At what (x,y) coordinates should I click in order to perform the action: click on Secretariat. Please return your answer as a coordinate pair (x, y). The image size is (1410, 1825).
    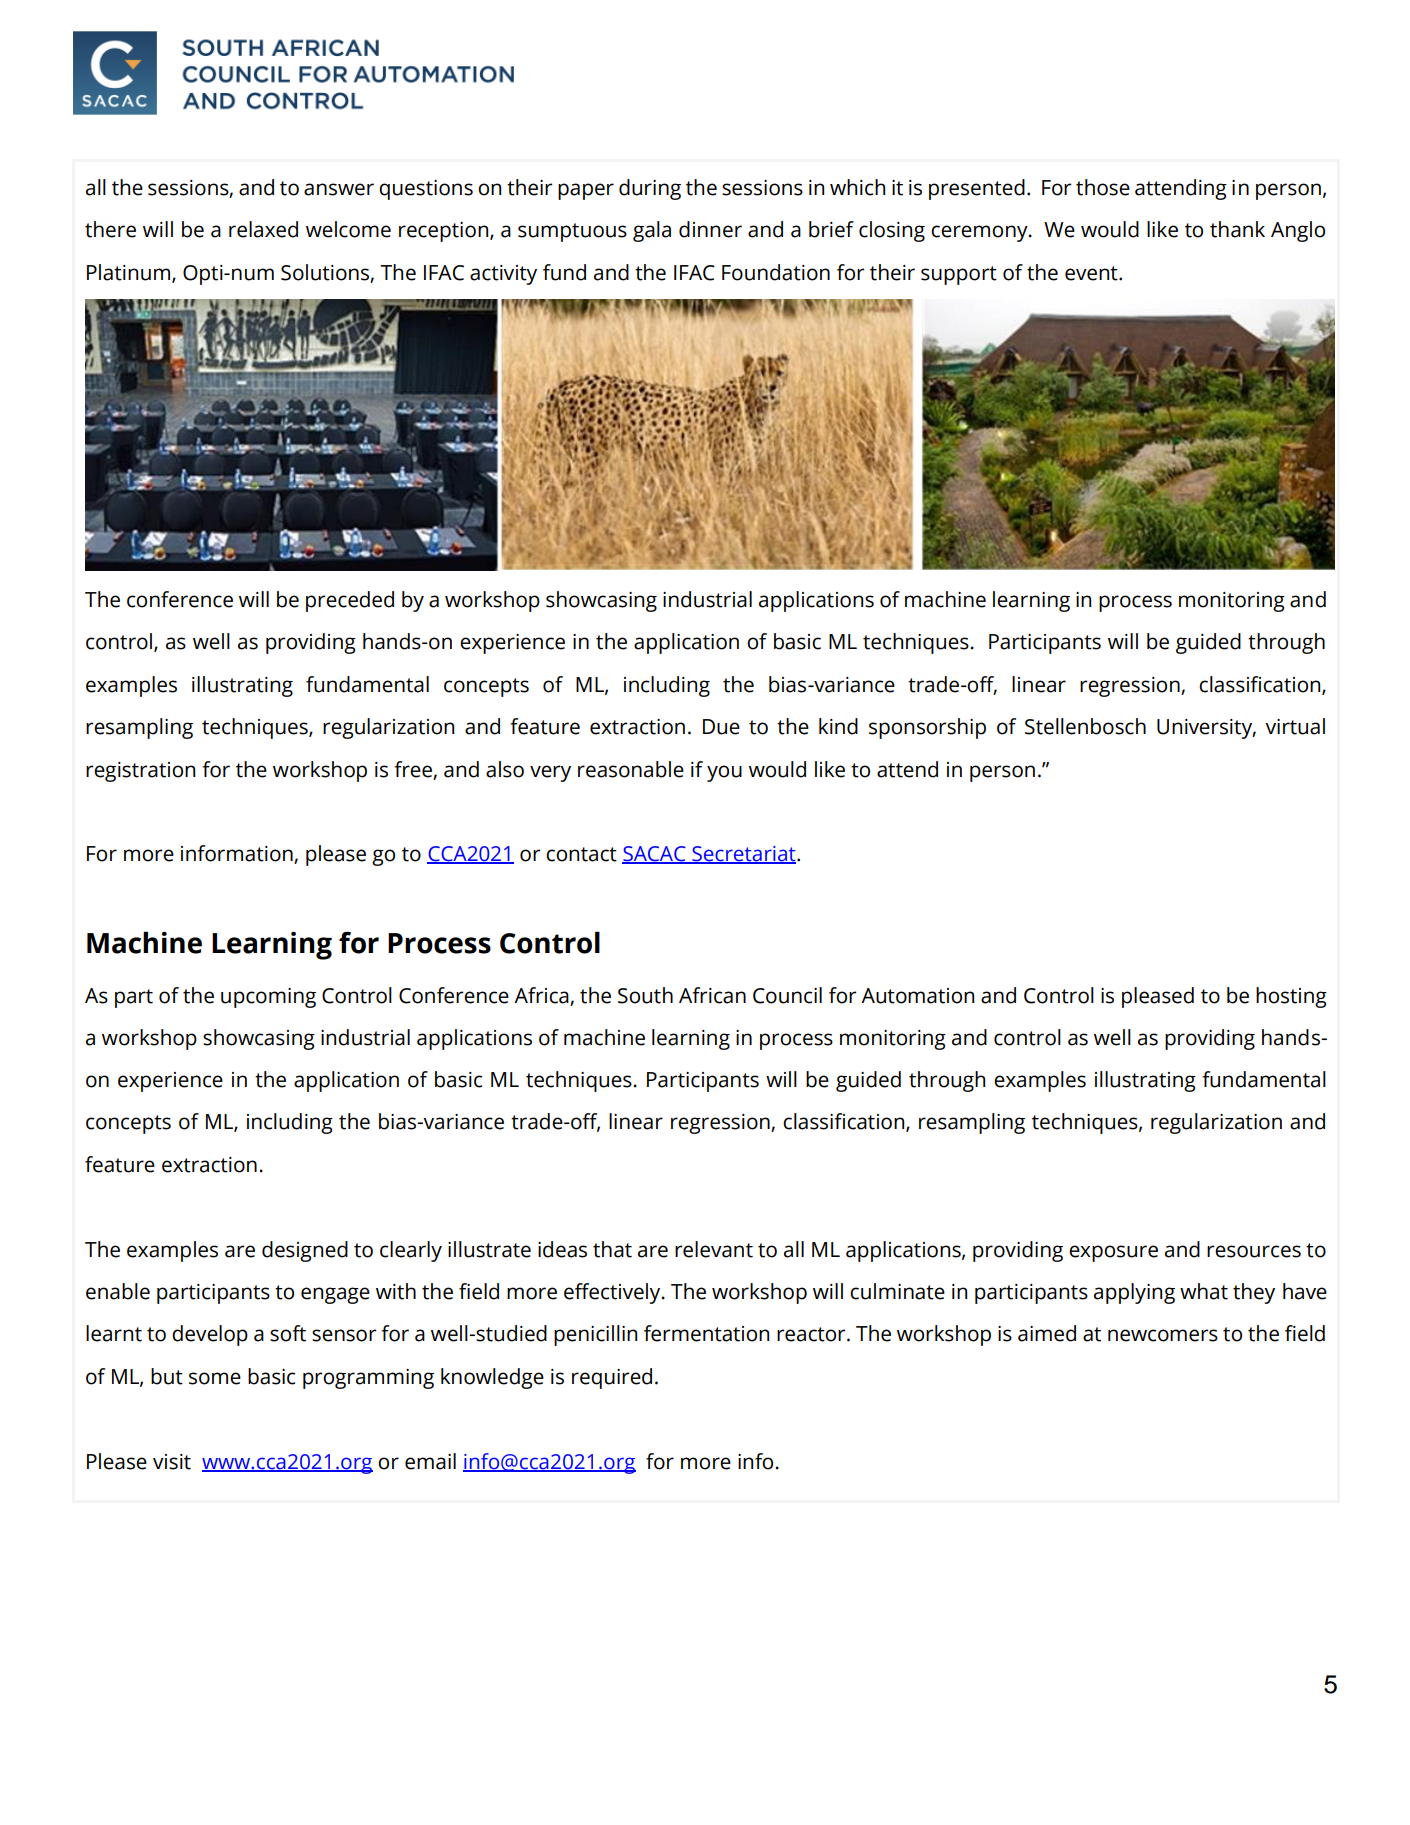
    Looking at the image, I should click on (744, 855).
